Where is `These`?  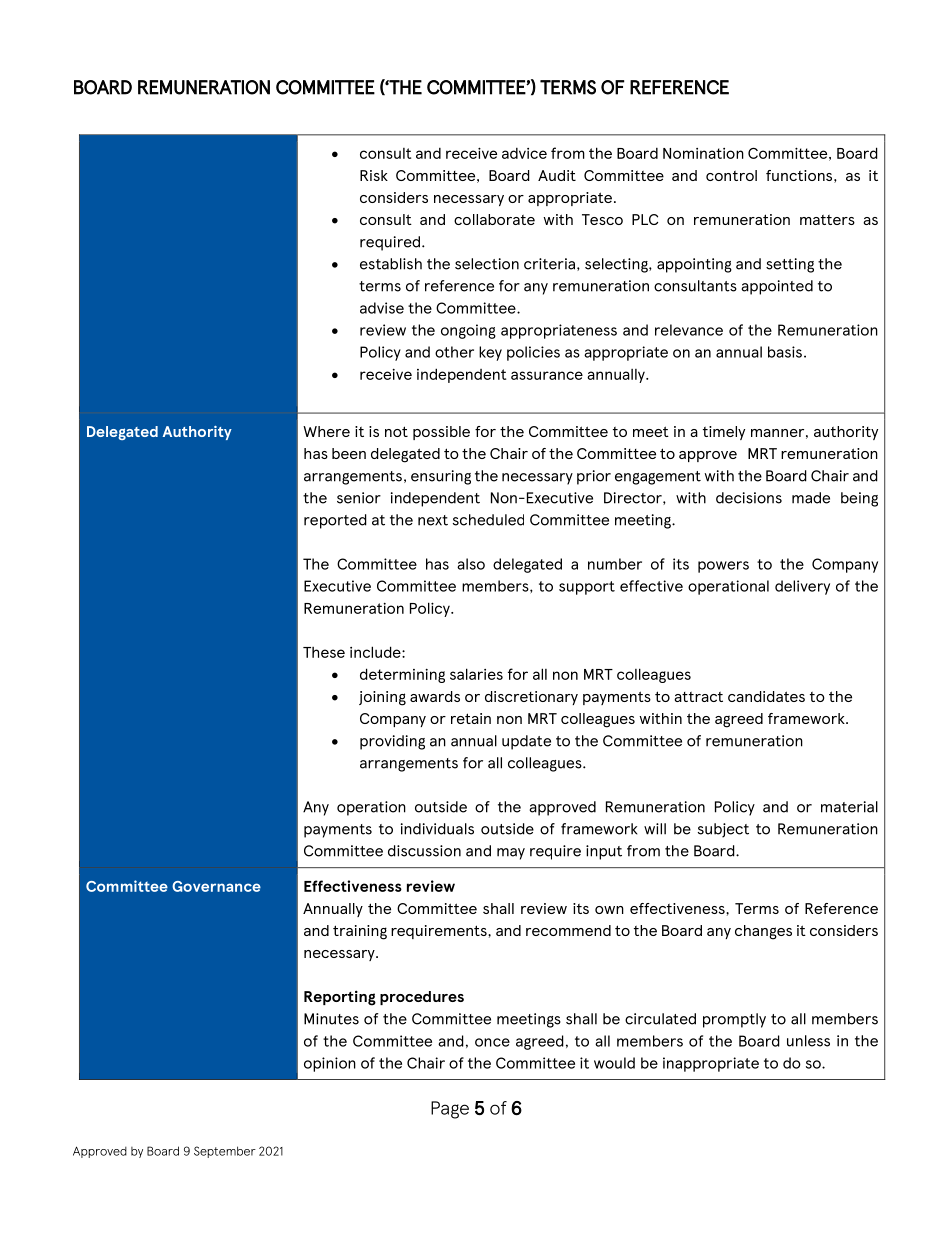
These is located at coordinates (324, 652).
